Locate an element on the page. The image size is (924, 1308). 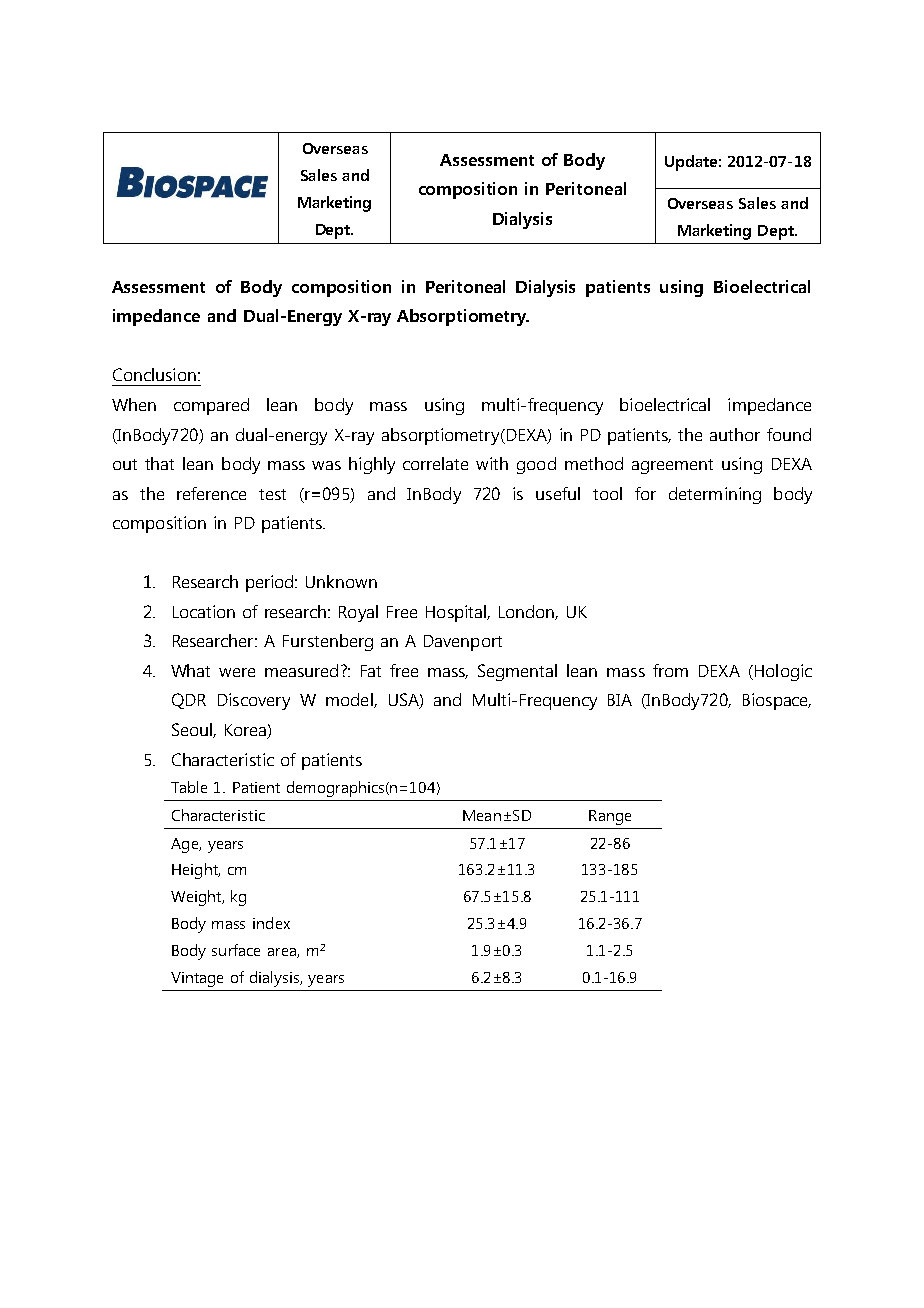
Location is located at coordinates (204, 611).
